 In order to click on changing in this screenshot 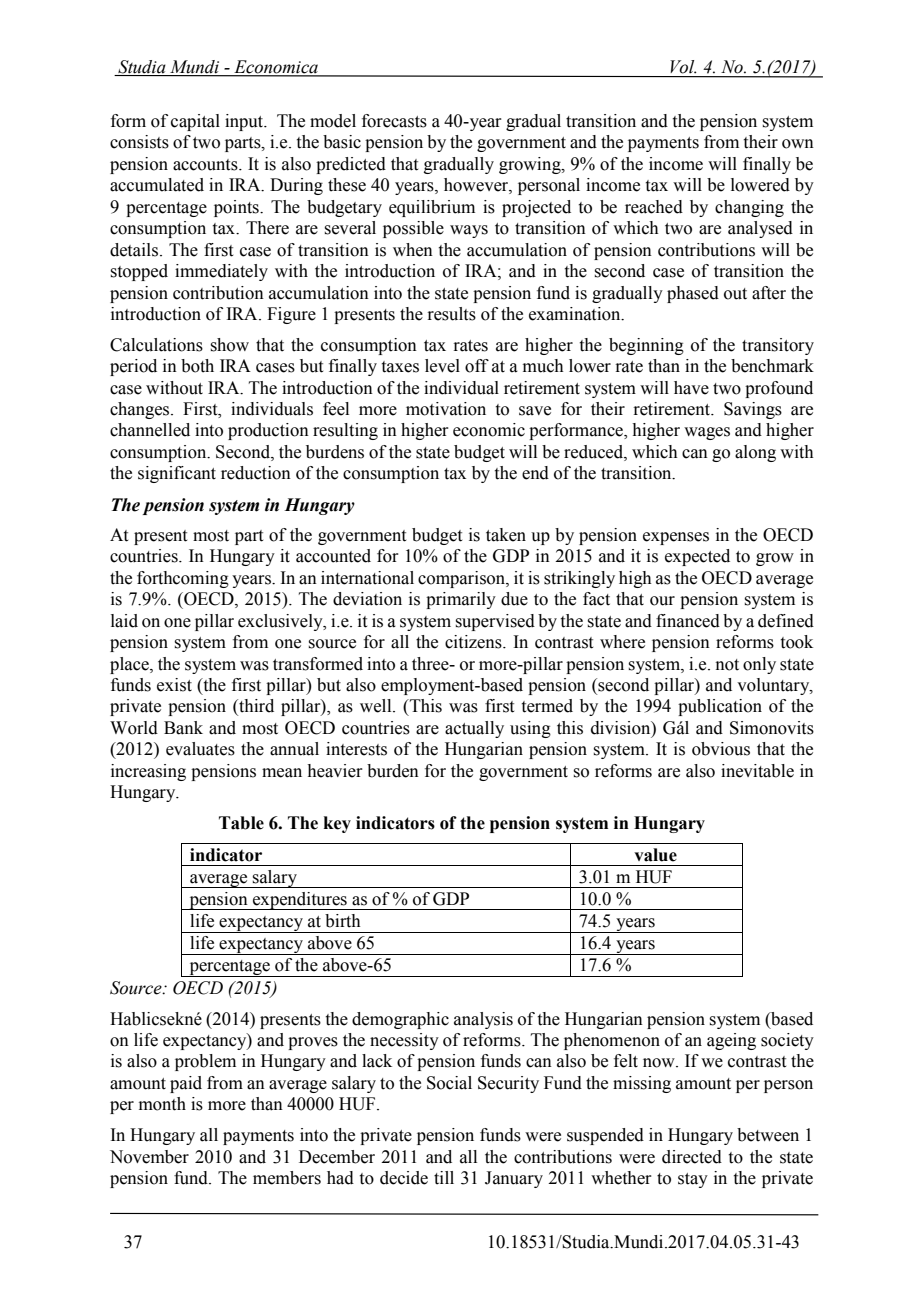, I will do `click(749, 208)`.
